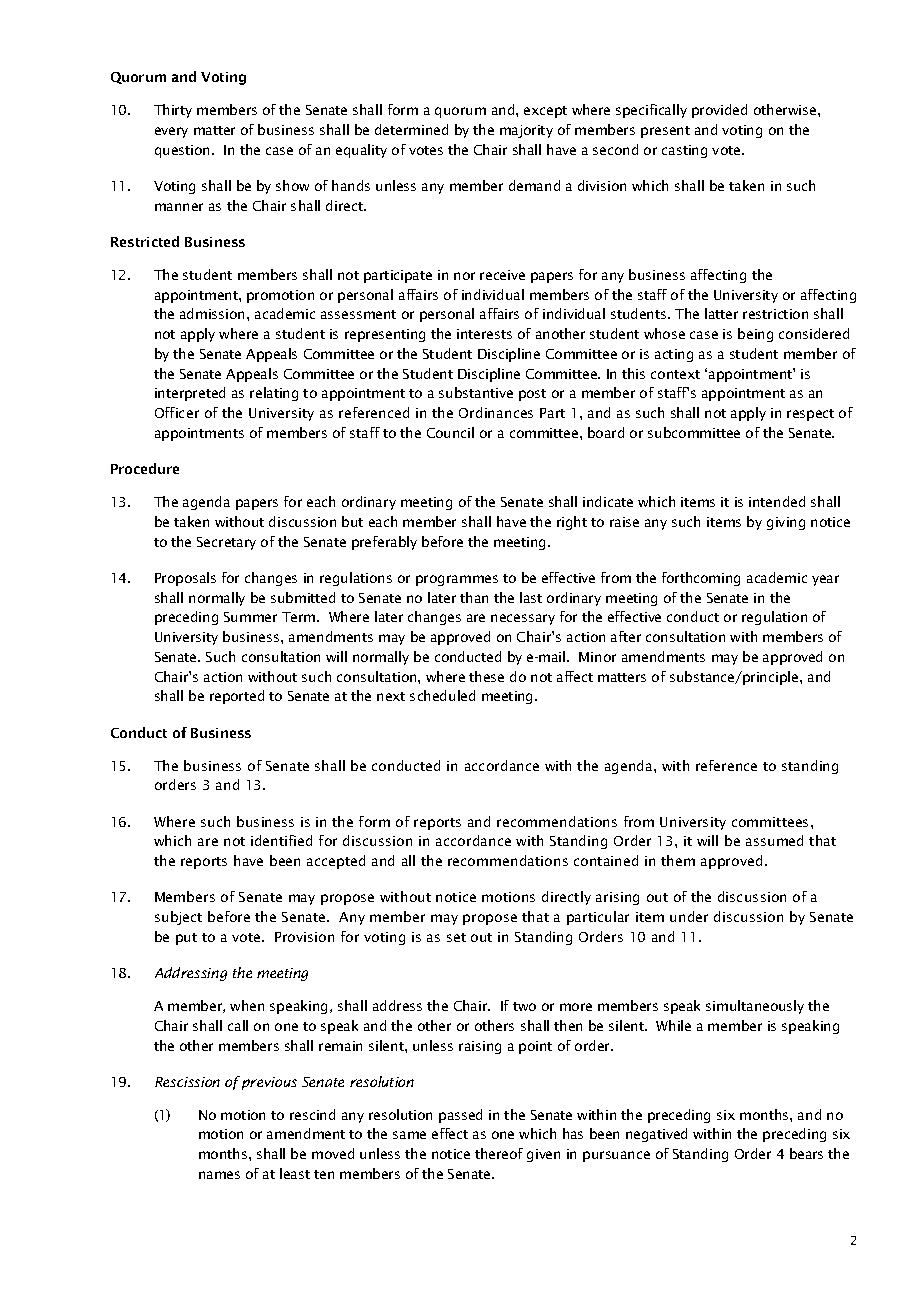 This screenshot has width=924, height=1308. What do you see at coordinates (219, 1175) in the screenshot?
I see `names` at bounding box center [219, 1175].
